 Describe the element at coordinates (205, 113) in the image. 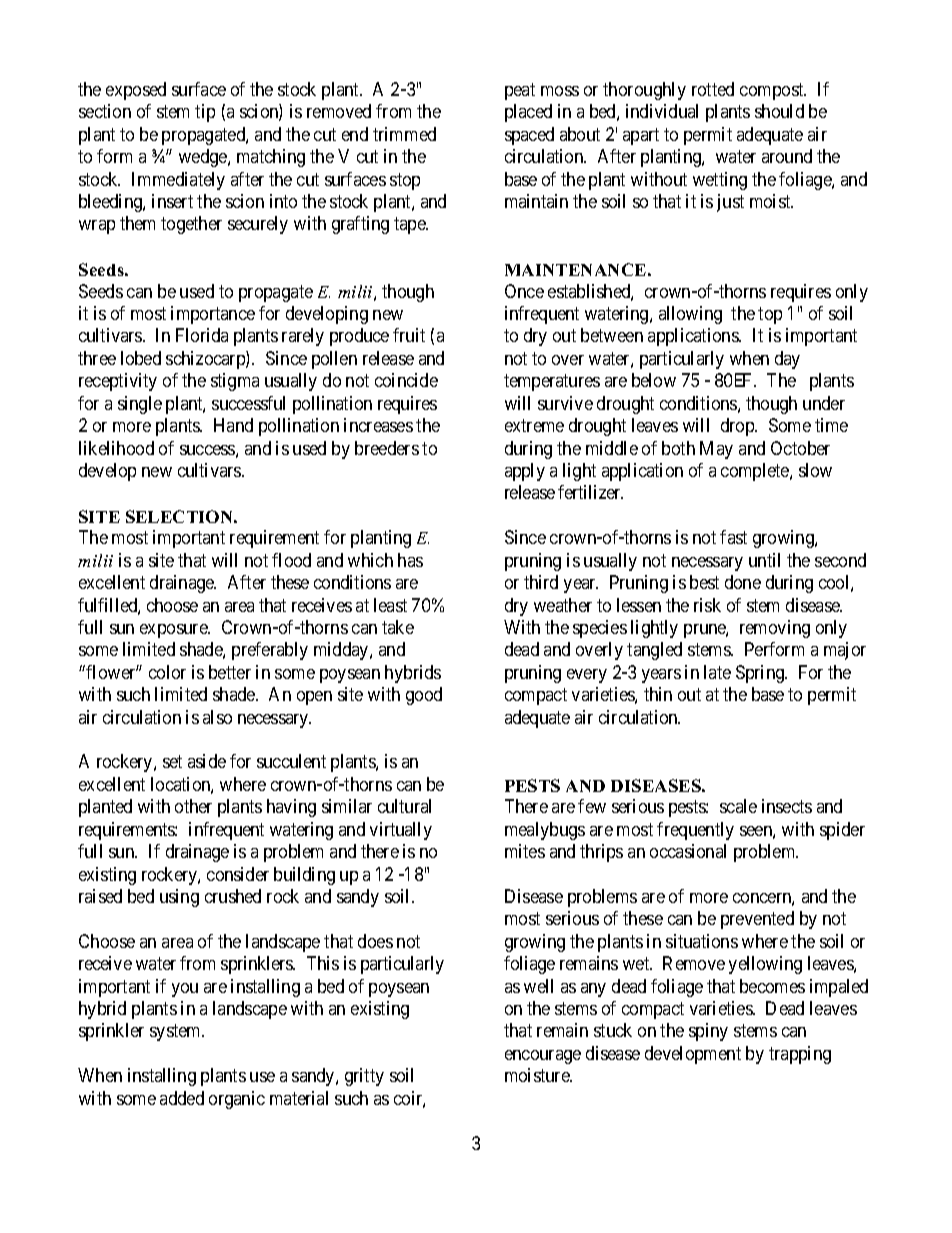

I see `tip` at that location.
